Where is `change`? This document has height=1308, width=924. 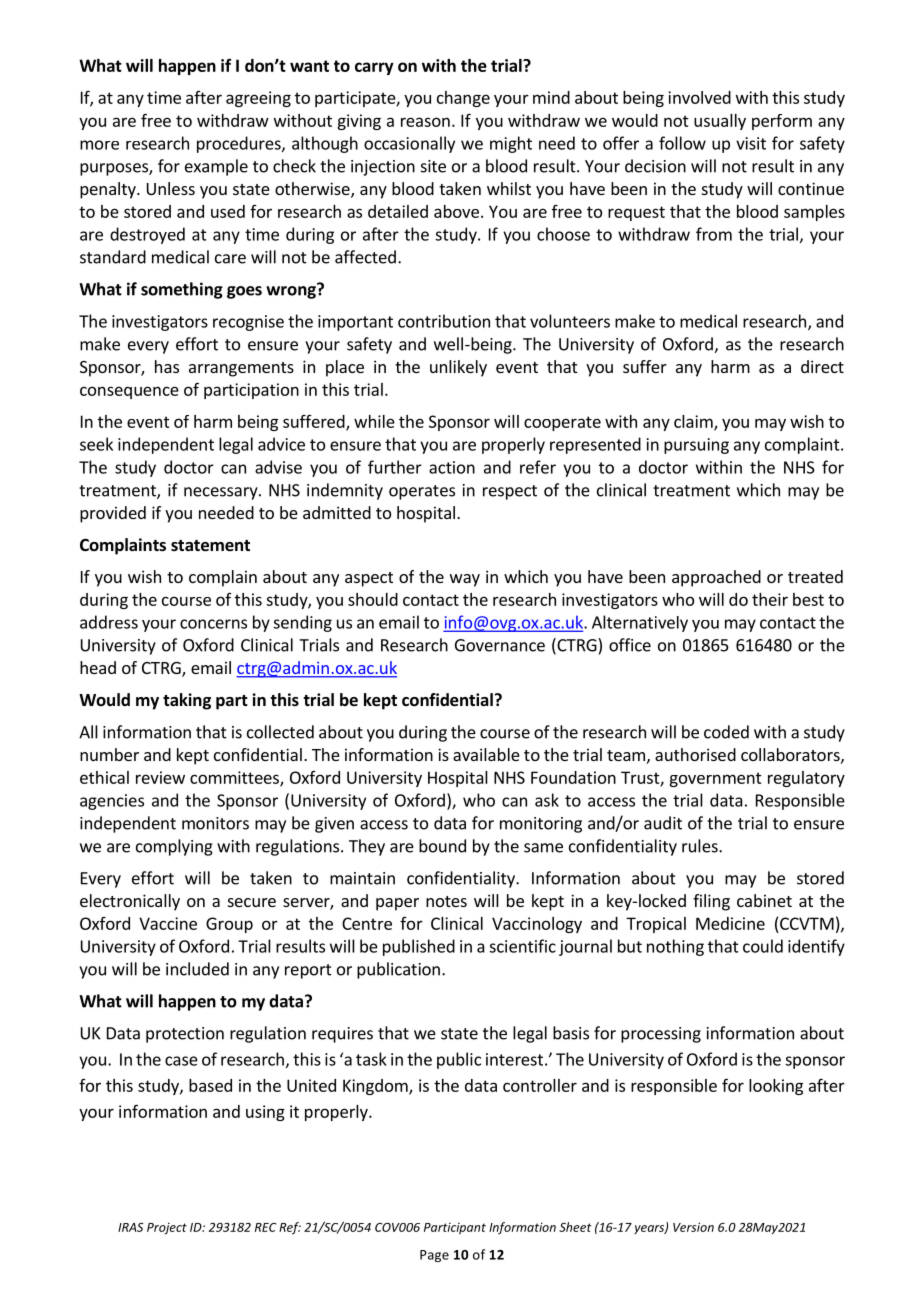
change is located at coordinates (463, 99).
